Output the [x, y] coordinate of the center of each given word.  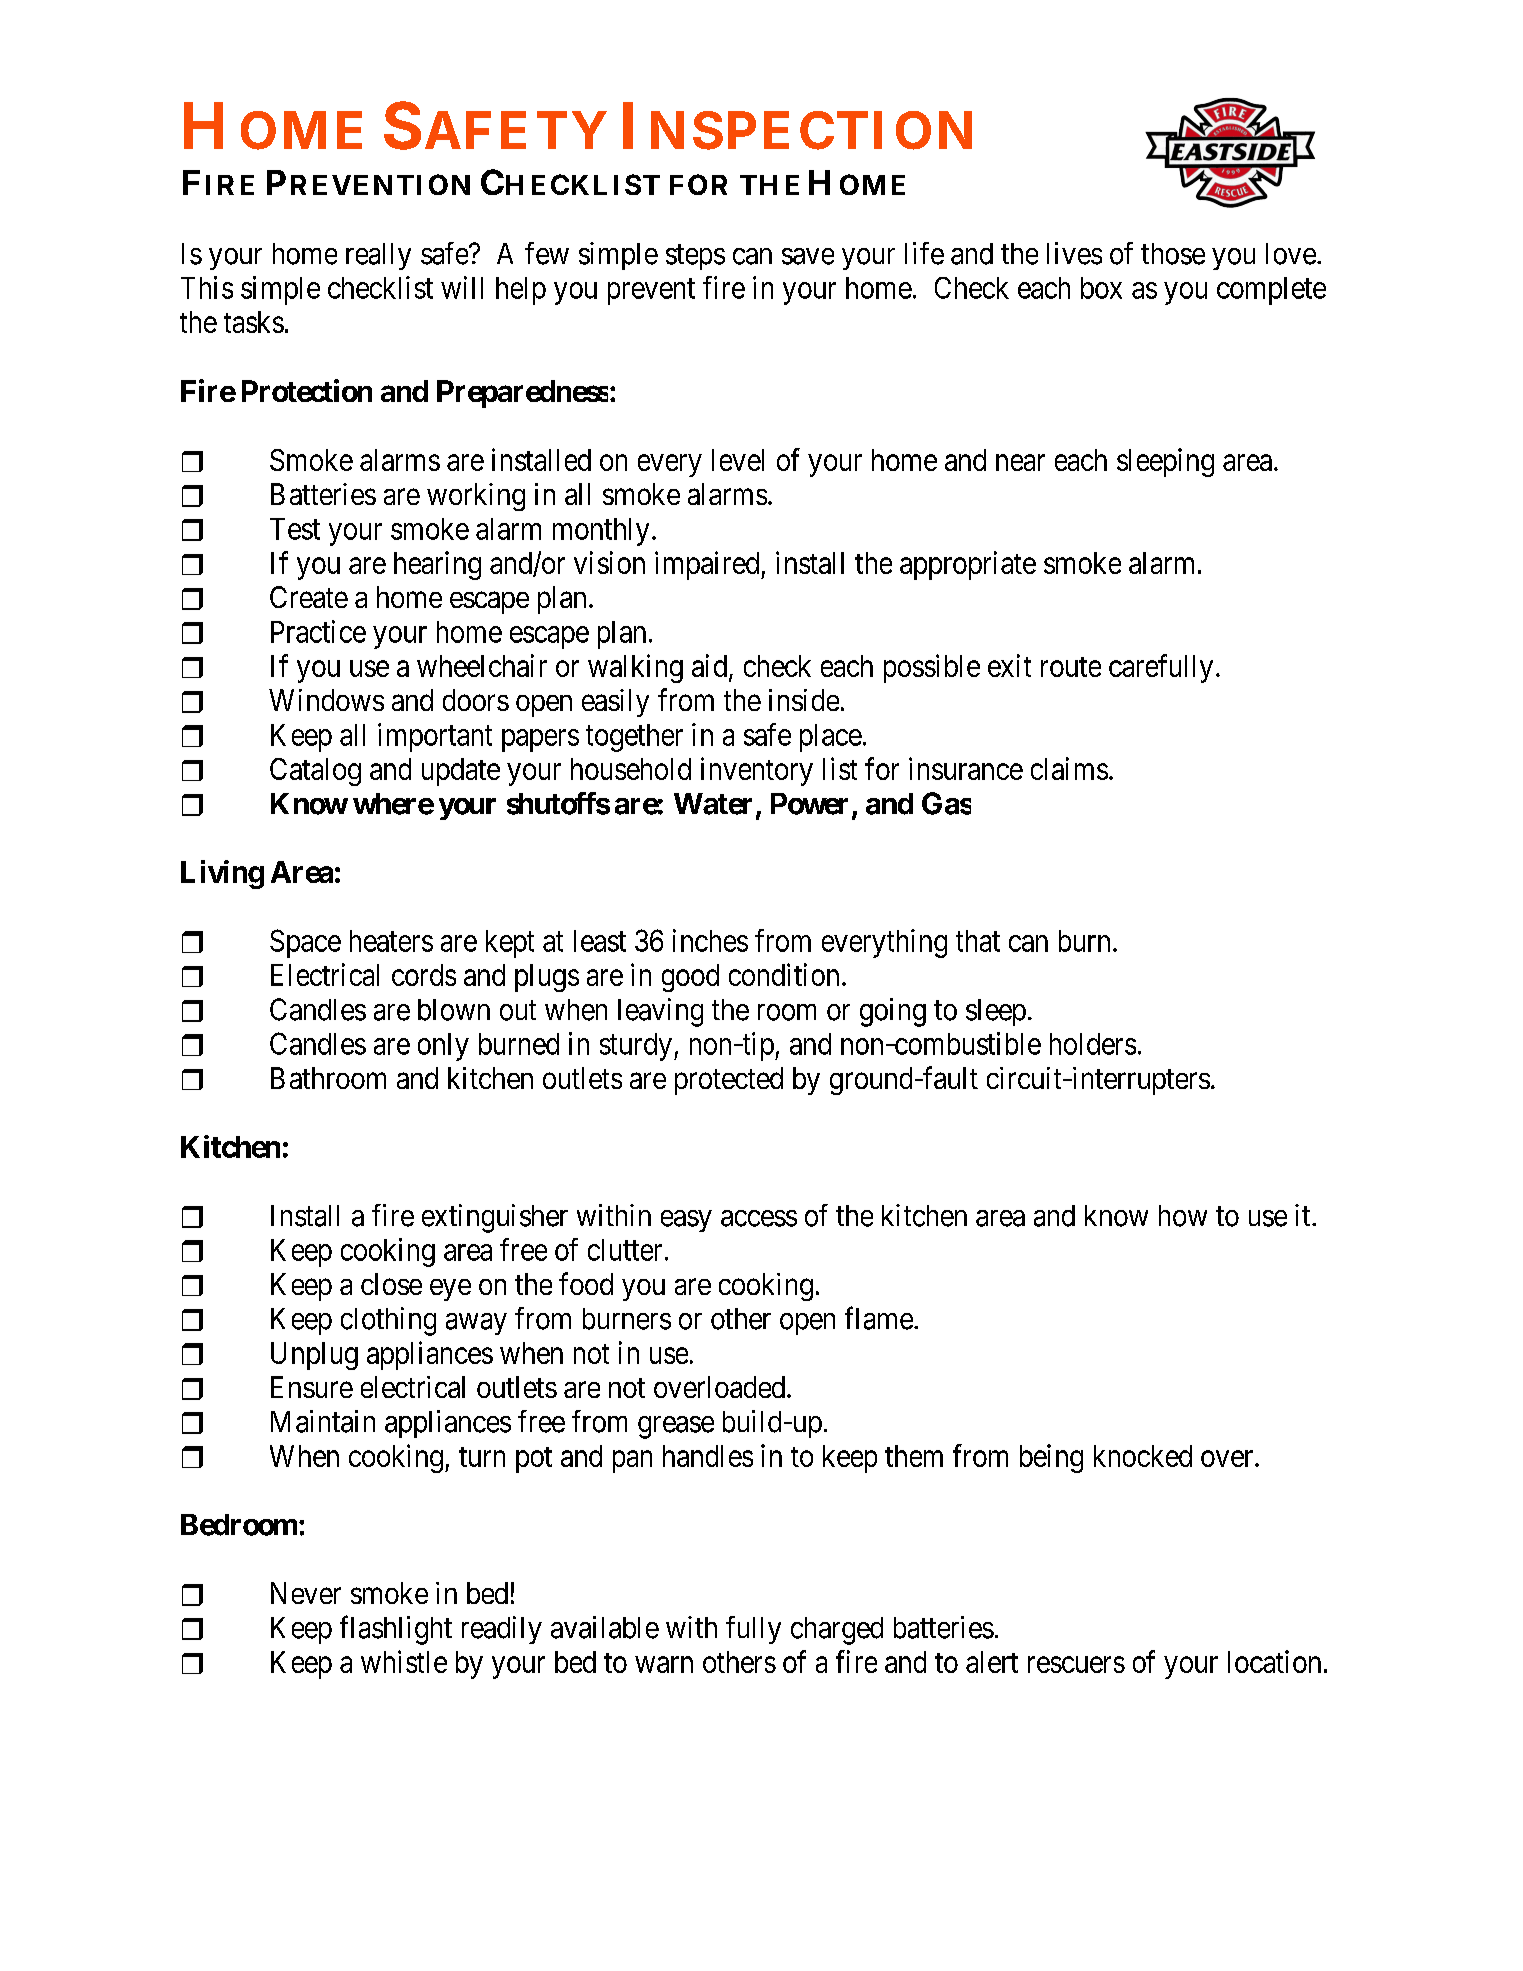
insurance [966, 768]
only [443, 1047]
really [378, 256]
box [1101, 288]
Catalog [315, 772]
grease [676, 1427]
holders [1093, 1044]
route [1071, 667]
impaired [708, 565]
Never [306, 1593]
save [808, 256]
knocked [1143, 1456]
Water [713, 804]
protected [729, 1081]
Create [309, 597]
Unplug [314, 1356]
